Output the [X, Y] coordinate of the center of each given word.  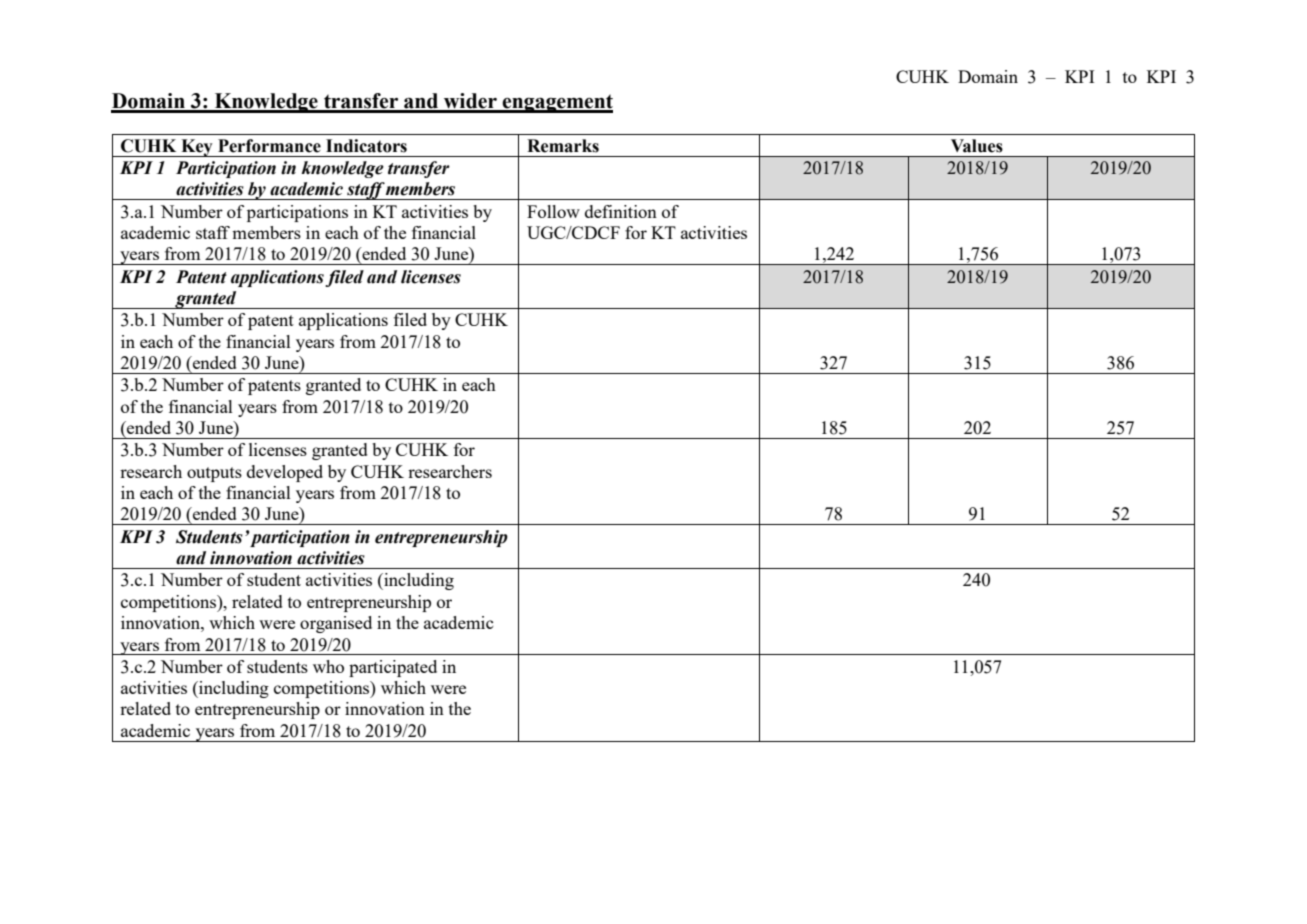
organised [336, 624]
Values [977, 146]
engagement [556, 103]
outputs [214, 474]
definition [621, 211]
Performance [269, 146]
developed [285, 473]
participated [393, 668]
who [328, 666]
